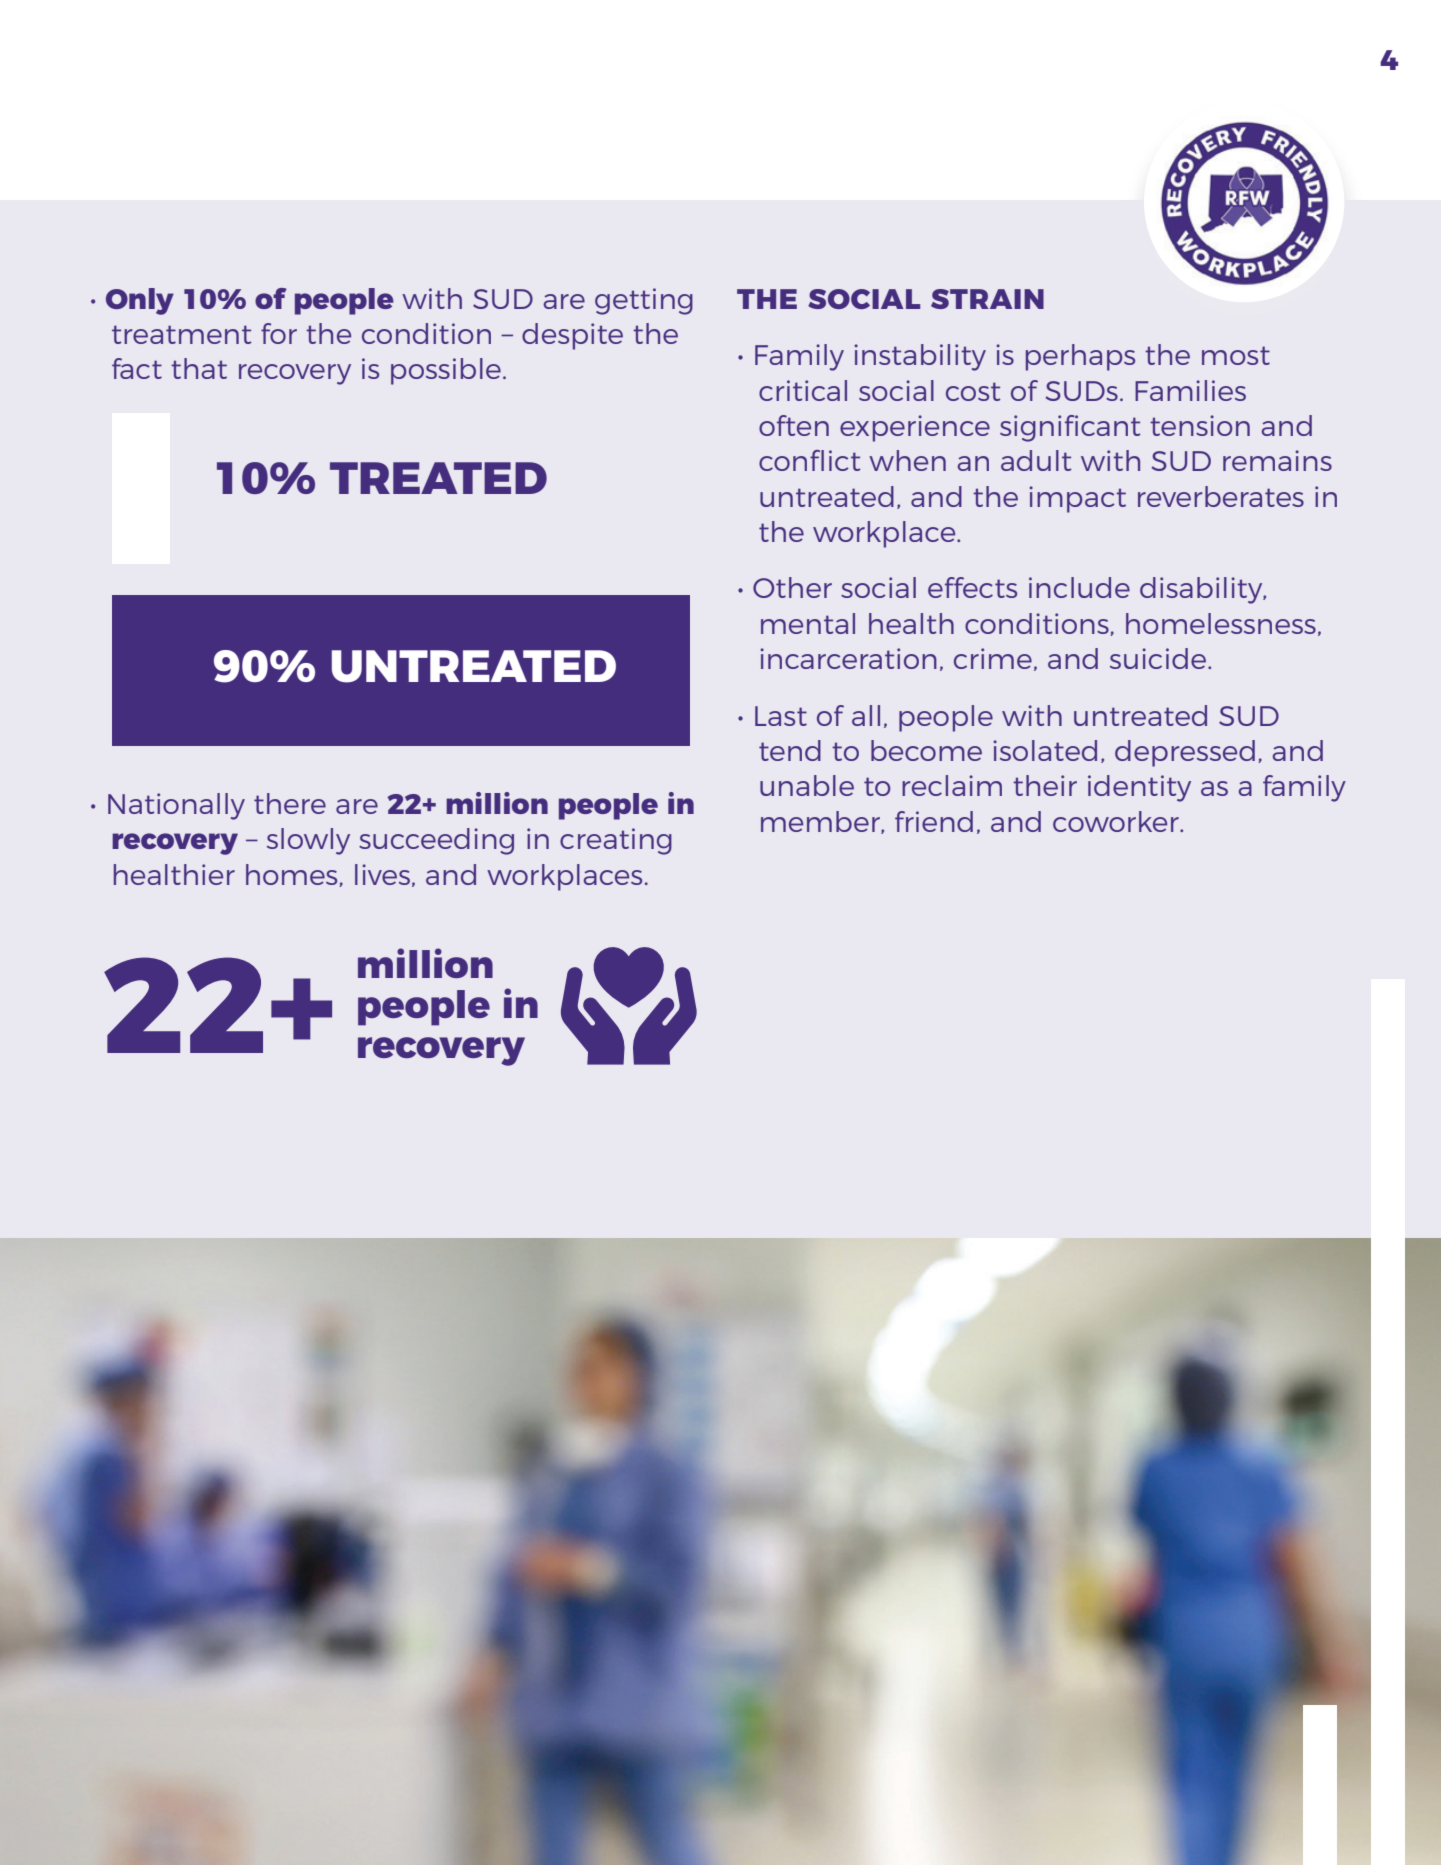 The height and width of the screenshot is (1865, 1441). Describe the element at coordinates (644, 301) in the screenshot. I see `getting` at that location.
